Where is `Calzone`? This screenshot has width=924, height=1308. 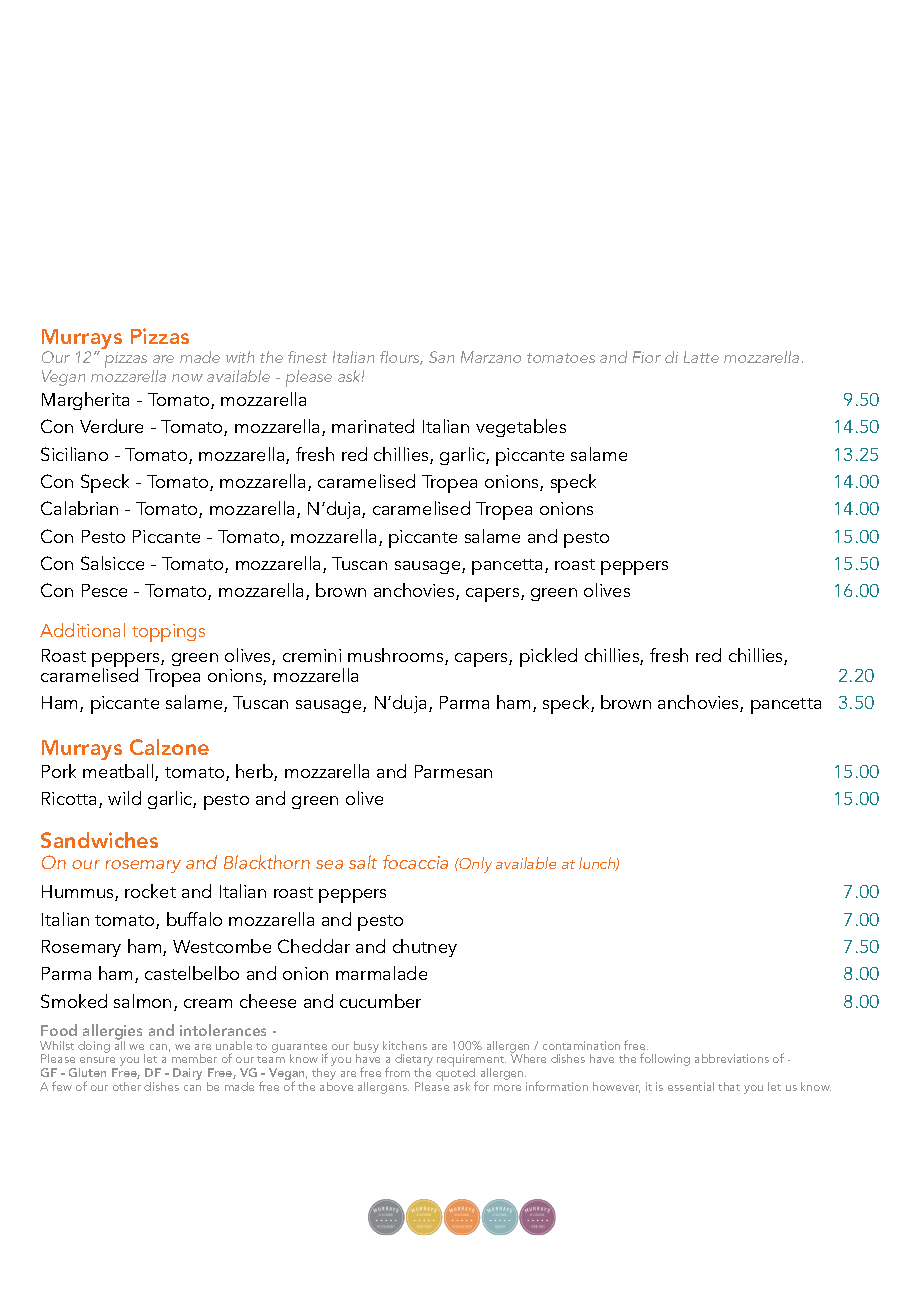 Calzone is located at coordinates (169, 747).
